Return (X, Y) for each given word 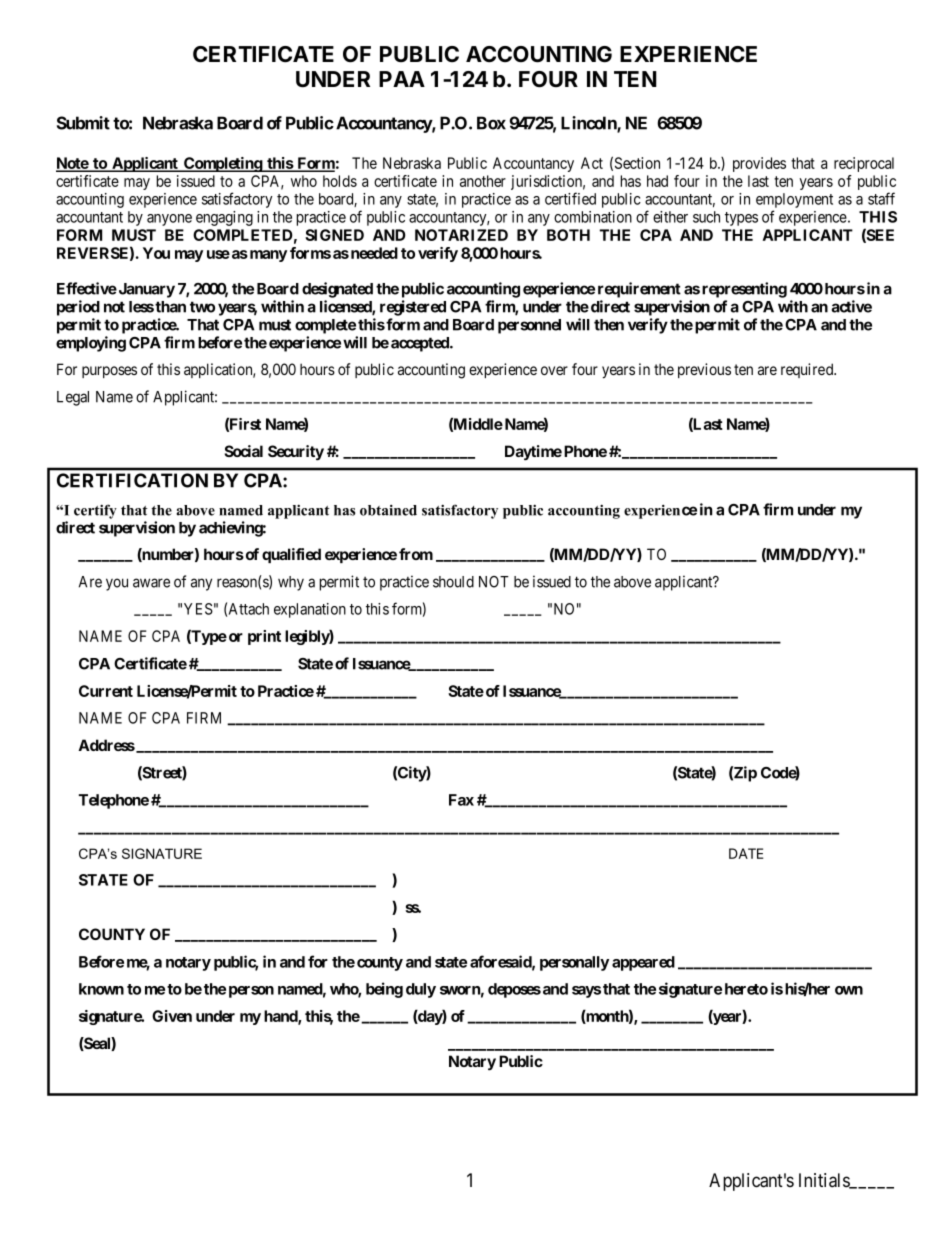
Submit (83, 123)
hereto (746, 989)
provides (759, 164)
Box (491, 123)
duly (421, 990)
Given (172, 1016)
